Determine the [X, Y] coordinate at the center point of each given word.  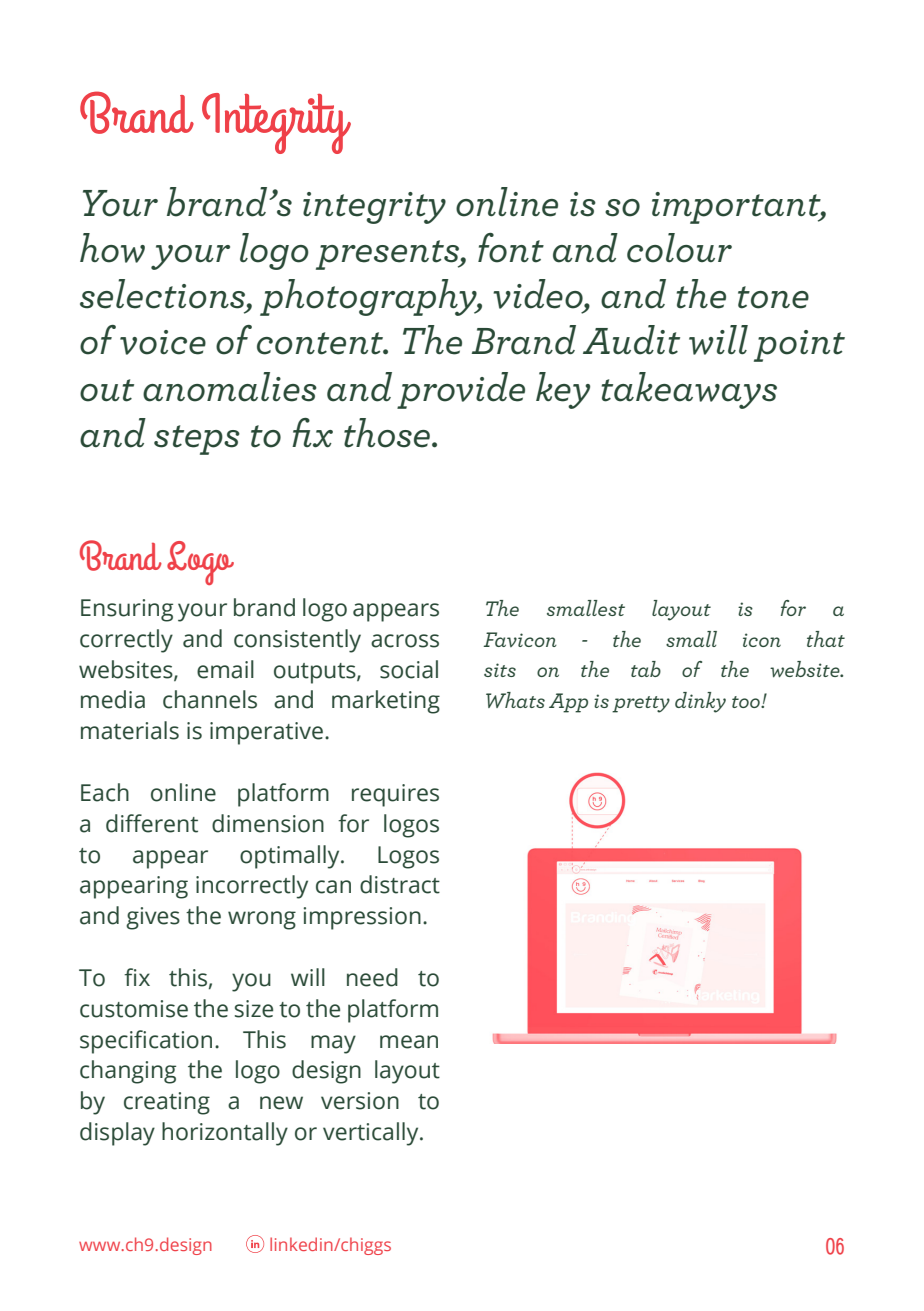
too [747, 702]
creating [167, 1103]
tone [773, 297]
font [511, 248]
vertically [372, 1134]
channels [210, 699]
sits [500, 670]
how [112, 248]
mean [409, 1042]
